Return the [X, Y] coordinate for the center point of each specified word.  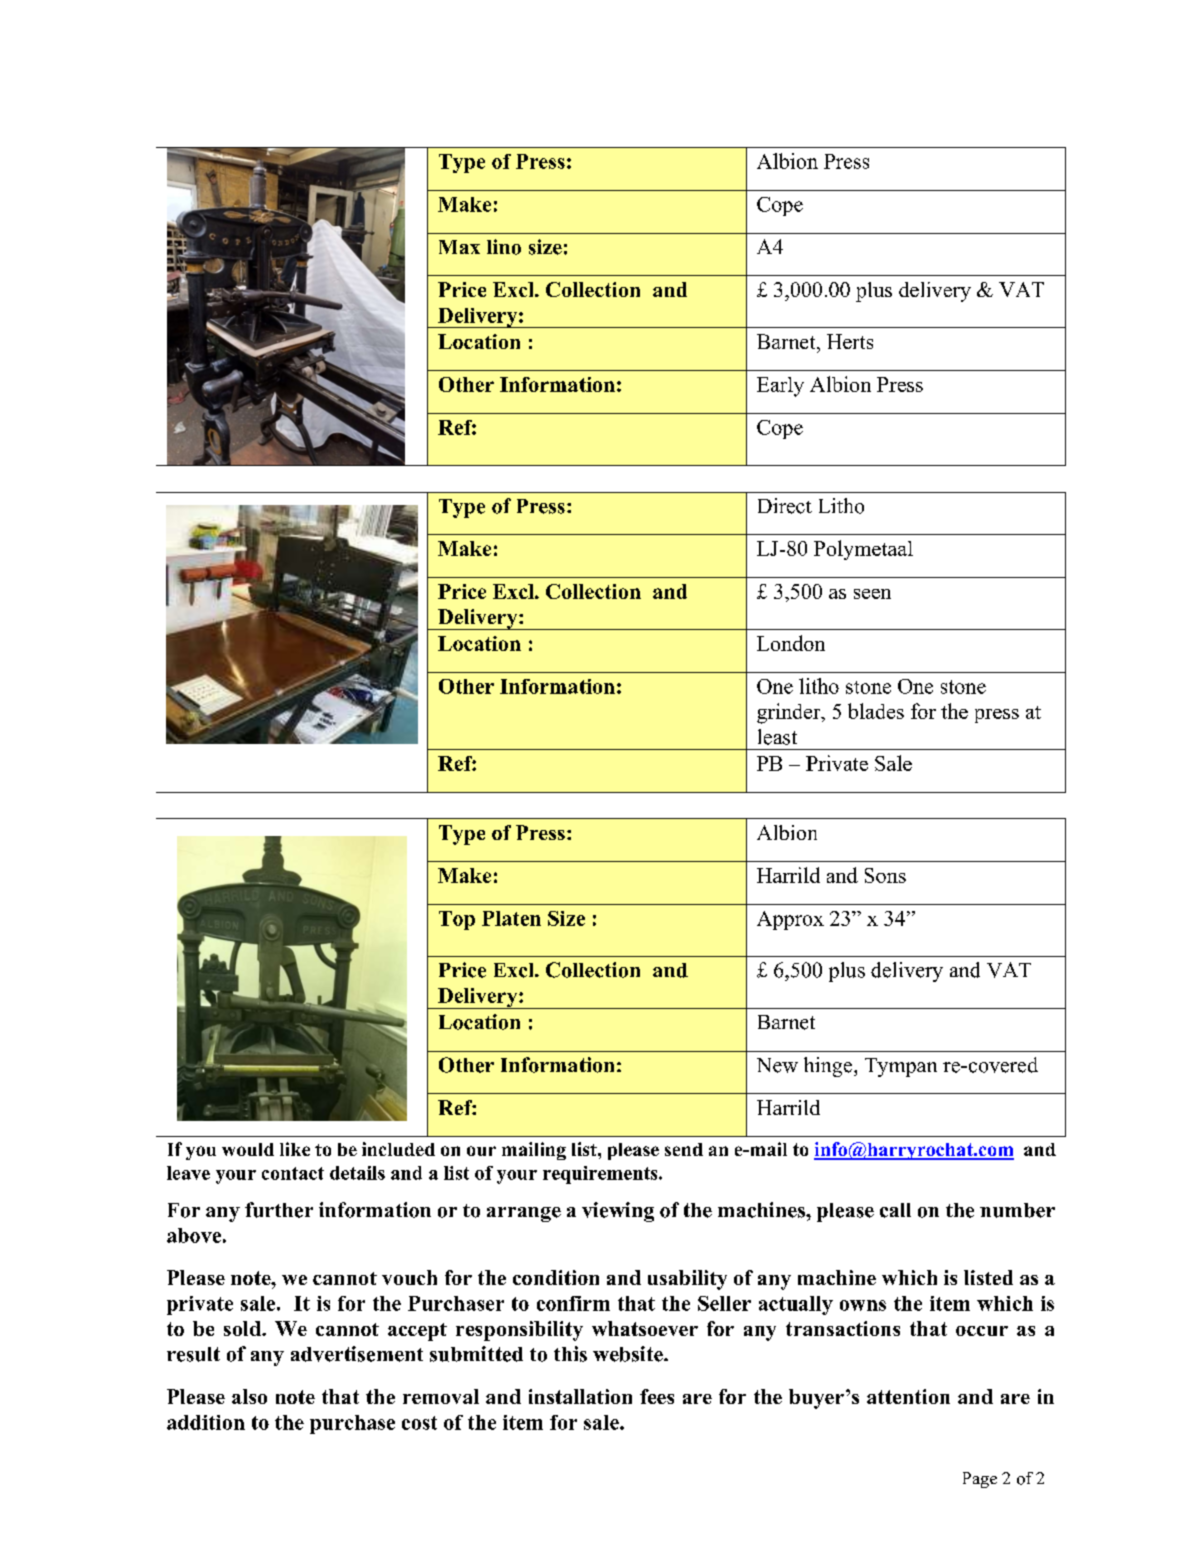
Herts [850, 341]
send [684, 1149]
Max [459, 247]
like [295, 1149]
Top [457, 920]
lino [504, 247]
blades [876, 711]
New [777, 1065]
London [791, 643]
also [249, 1396]
